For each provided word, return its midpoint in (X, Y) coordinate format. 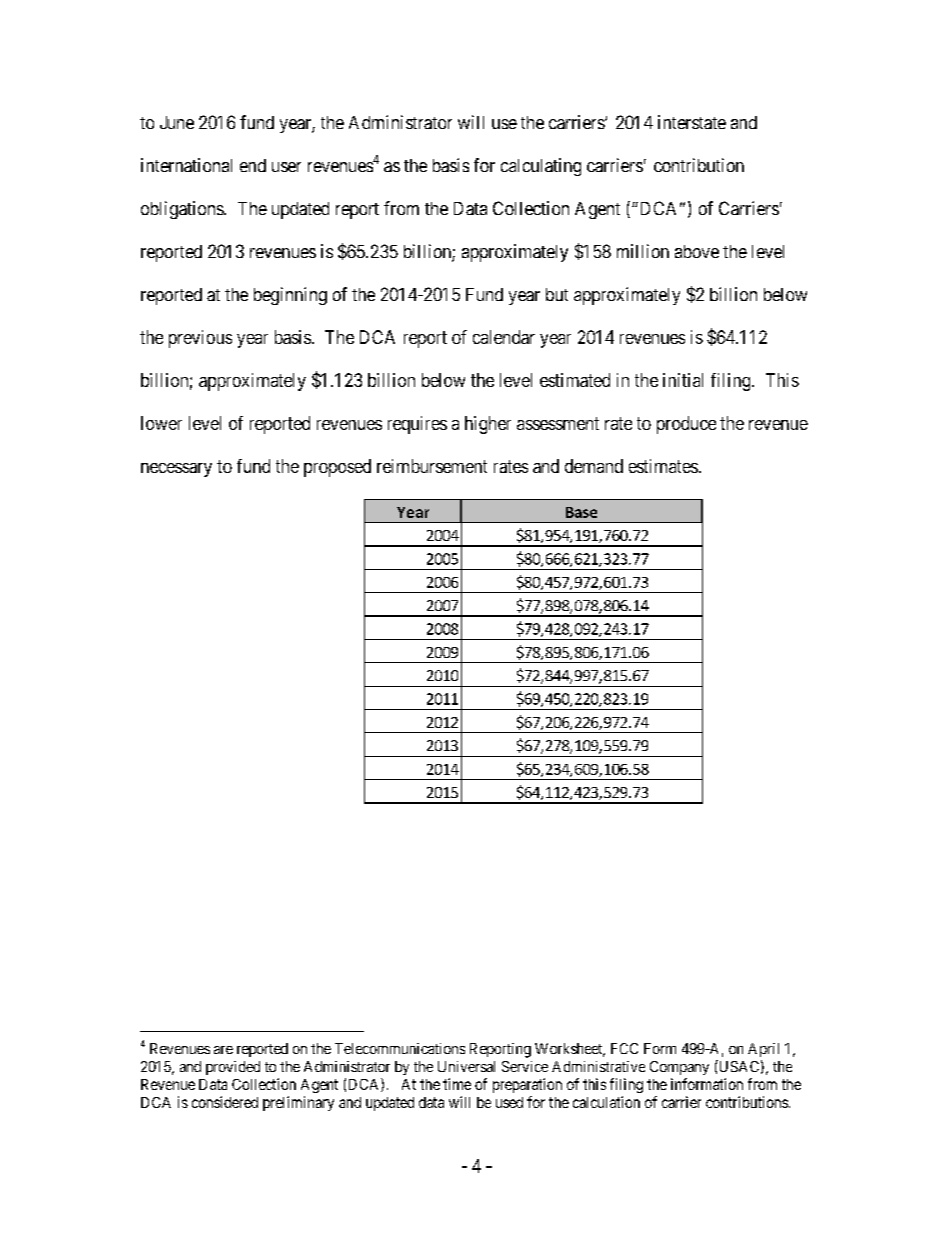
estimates (663, 466)
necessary (176, 470)
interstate (692, 122)
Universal (466, 1066)
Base (581, 512)
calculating (541, 167)
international (186, 165)
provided (233, 1068)
